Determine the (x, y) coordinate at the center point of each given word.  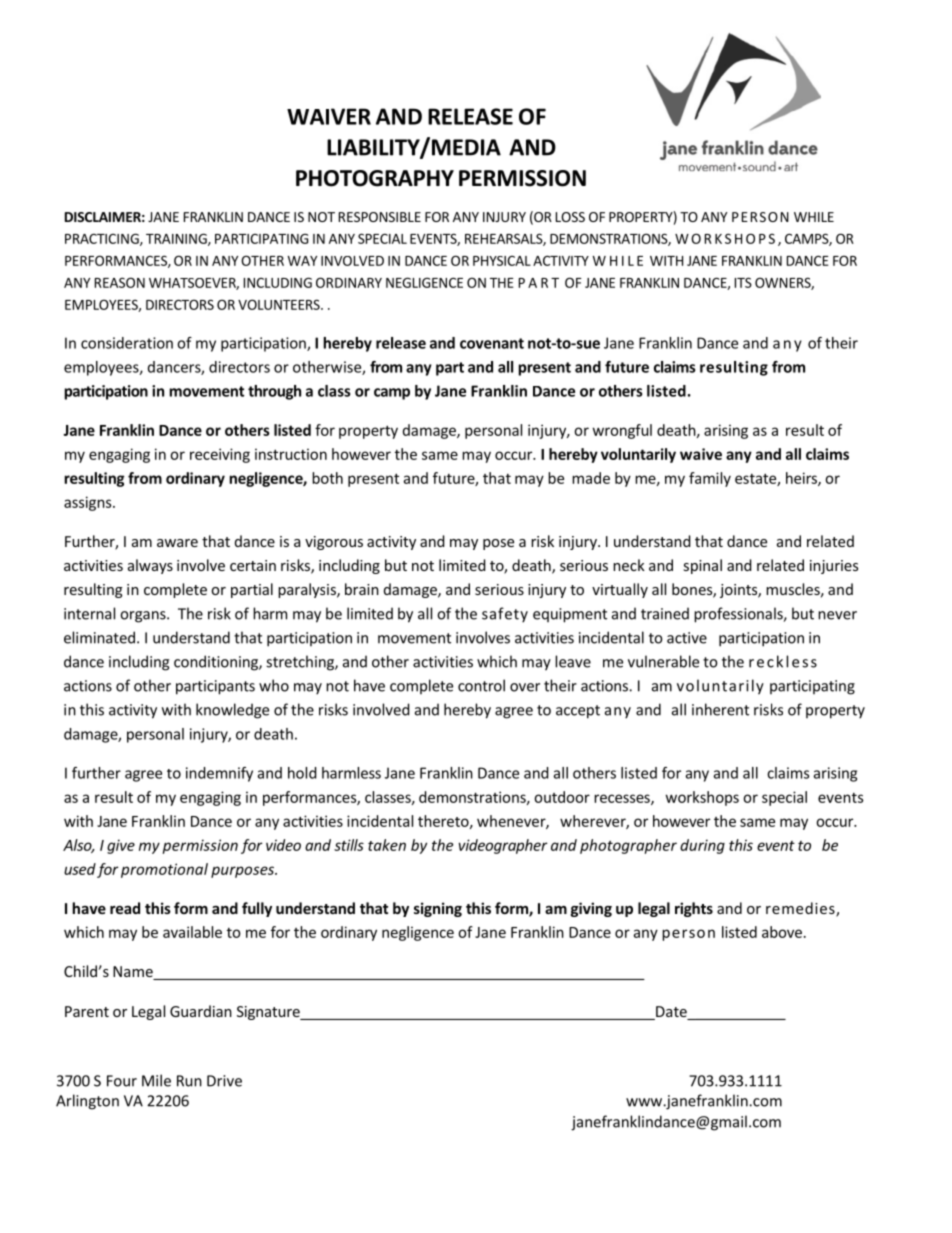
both (327, 478)
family (710, 479)
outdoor (562, 797)
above (782, 932)
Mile (156, 1080)
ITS (743, 282)
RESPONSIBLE (380, 217)
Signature (269, 1013)
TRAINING (177, 239)
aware (177, 543)
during (702, 846)
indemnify (219, 774)
